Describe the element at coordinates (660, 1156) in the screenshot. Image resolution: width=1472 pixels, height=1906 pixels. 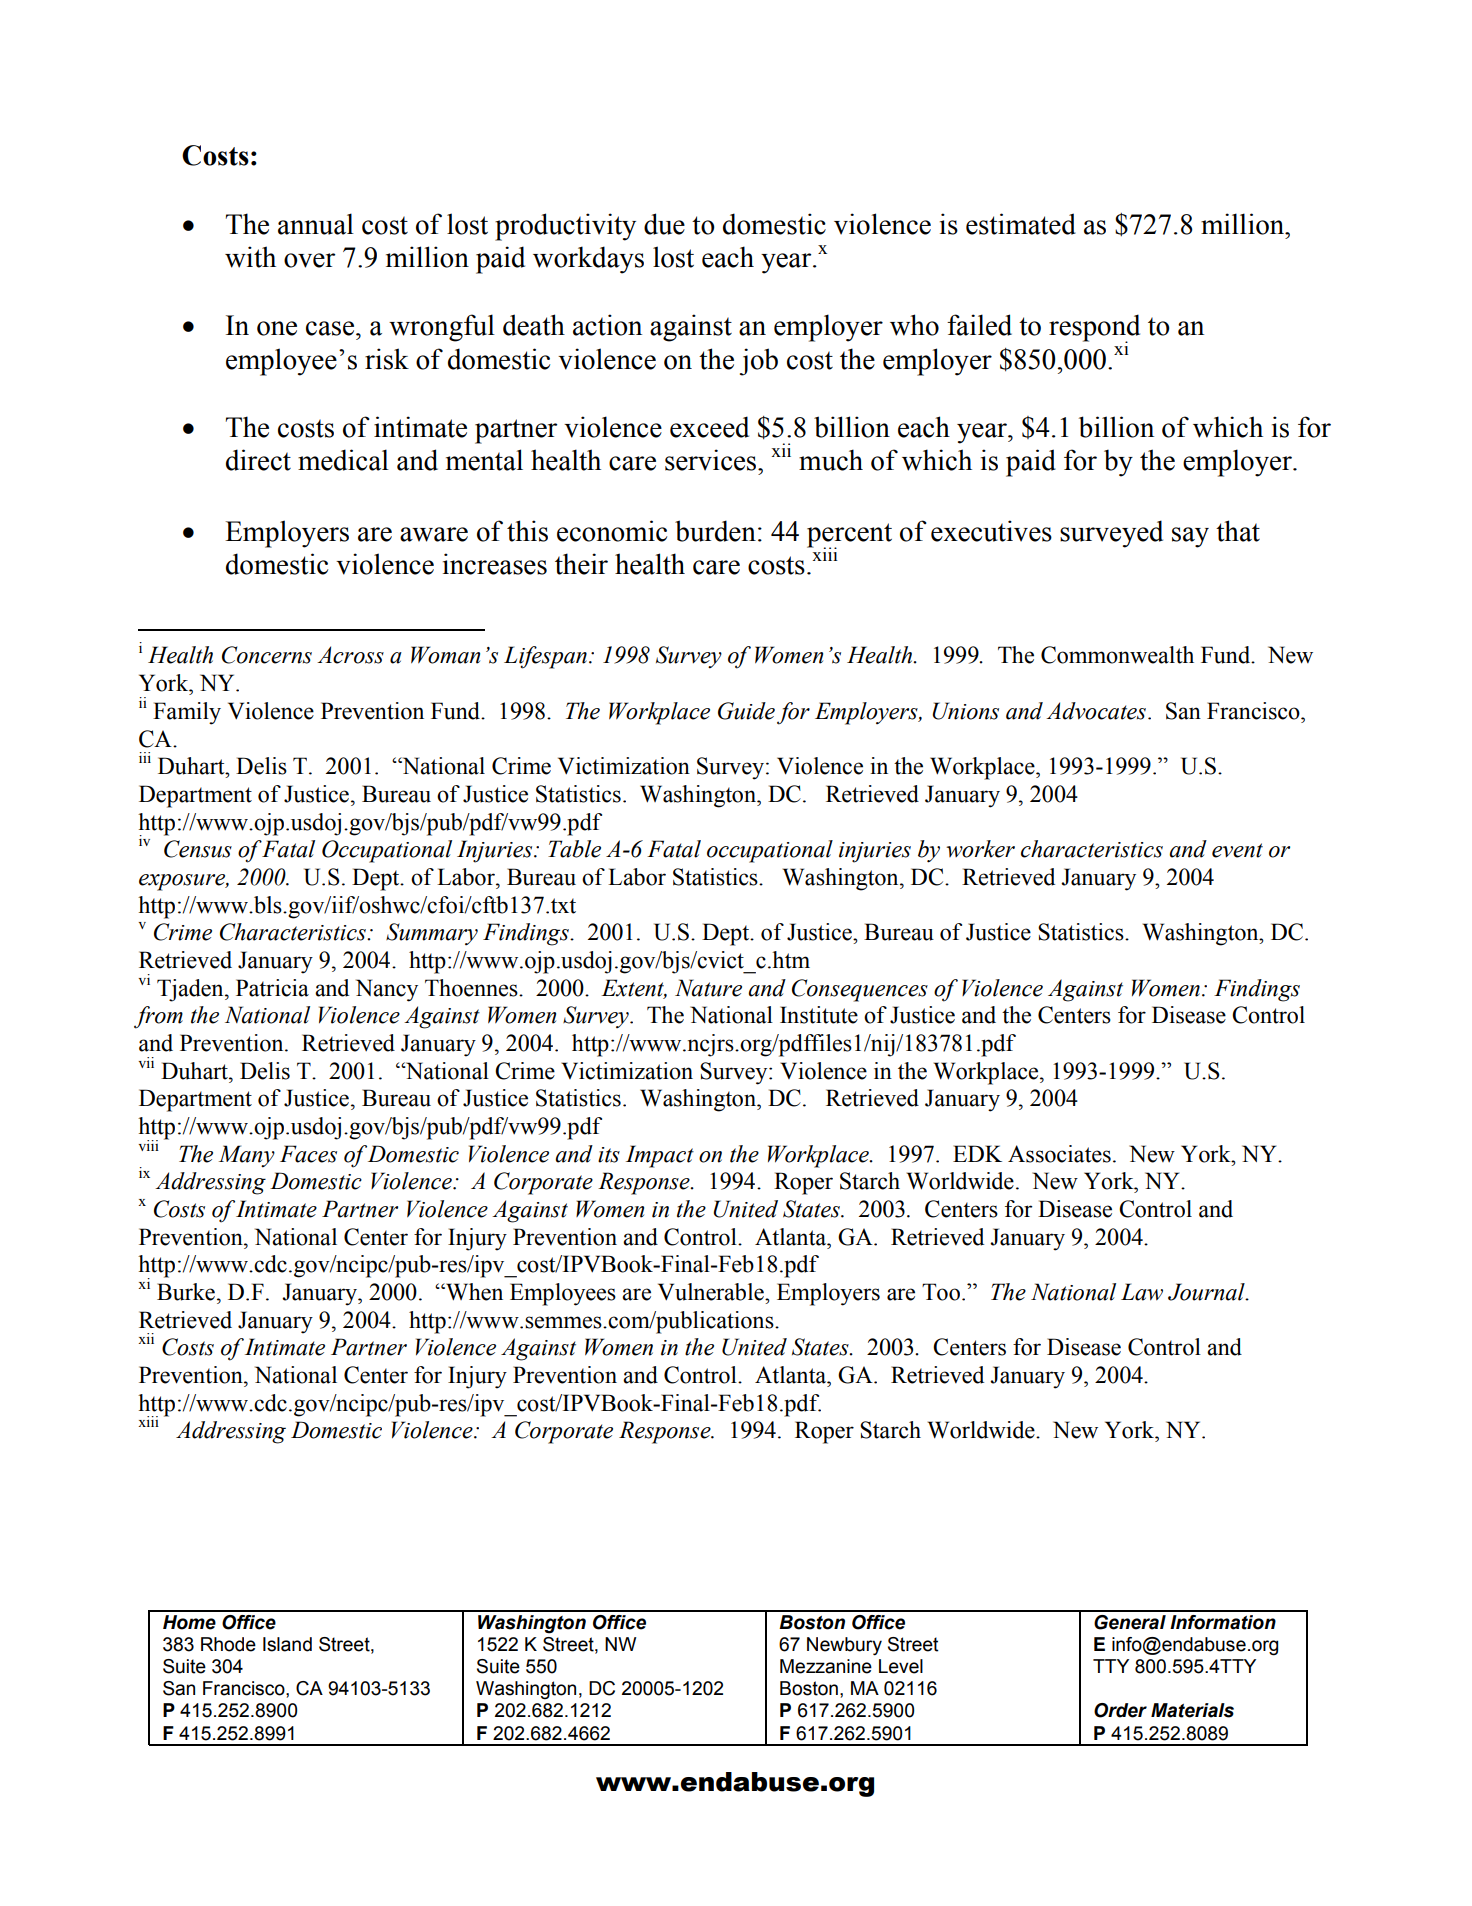
I see `Impact` at that location.
